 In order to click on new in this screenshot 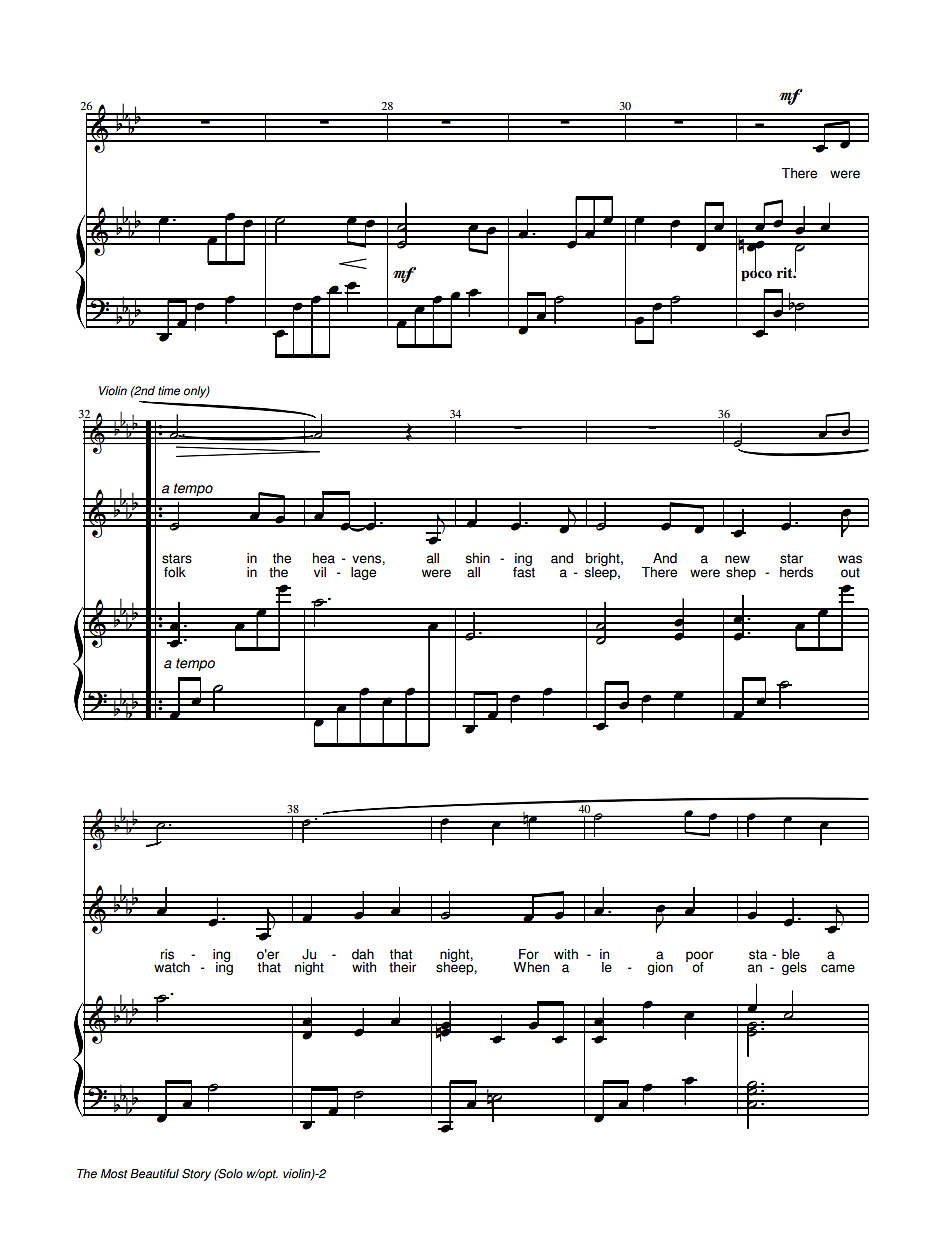, I will do `click(737, 559)`.
